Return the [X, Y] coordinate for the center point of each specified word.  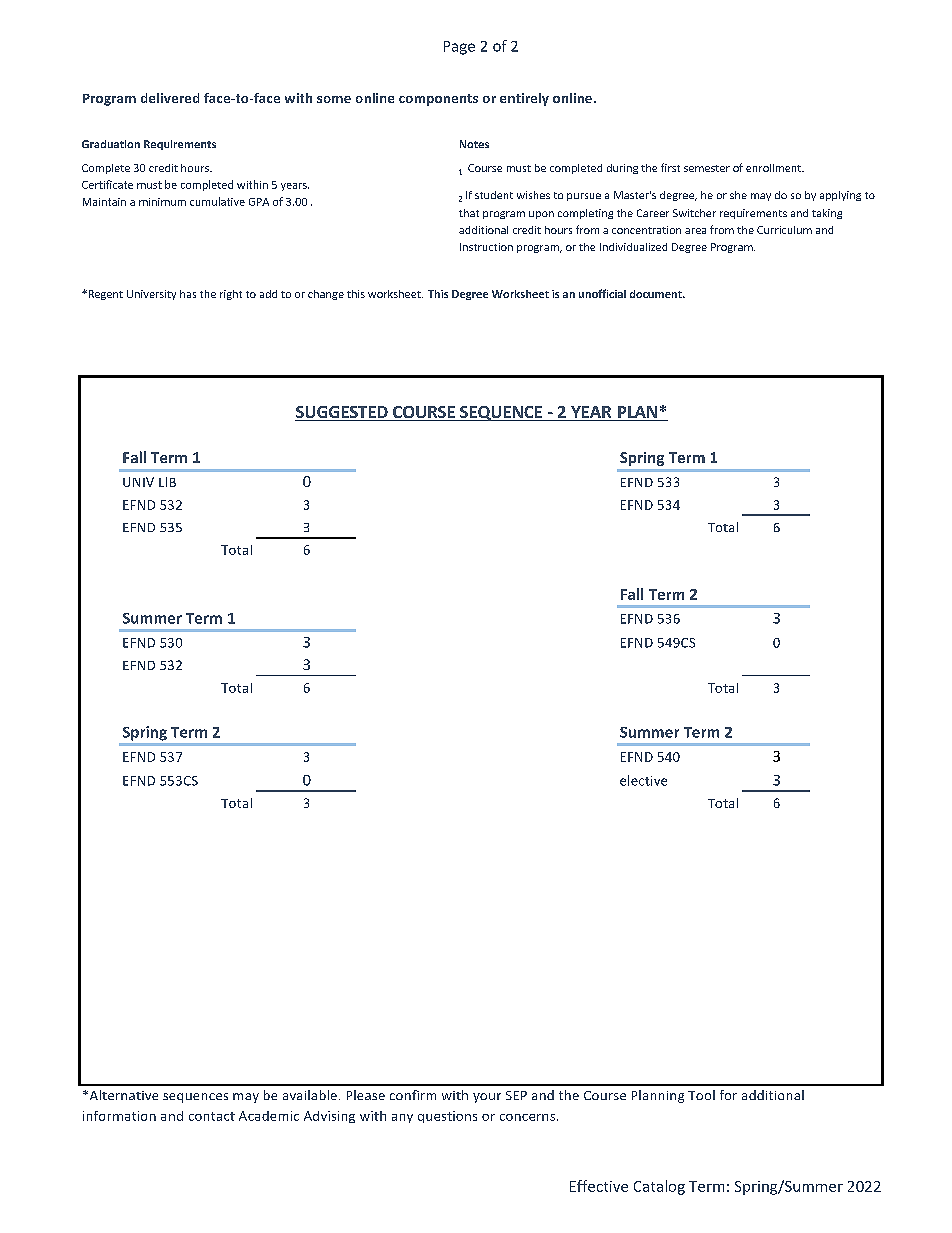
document [657, 294]
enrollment [775, 168]
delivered [170, 98]
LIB [167, 482]
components [438, 100]
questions [447, 1117]
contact [212, 1116]
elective [643, 780]
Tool [701, 1095]
